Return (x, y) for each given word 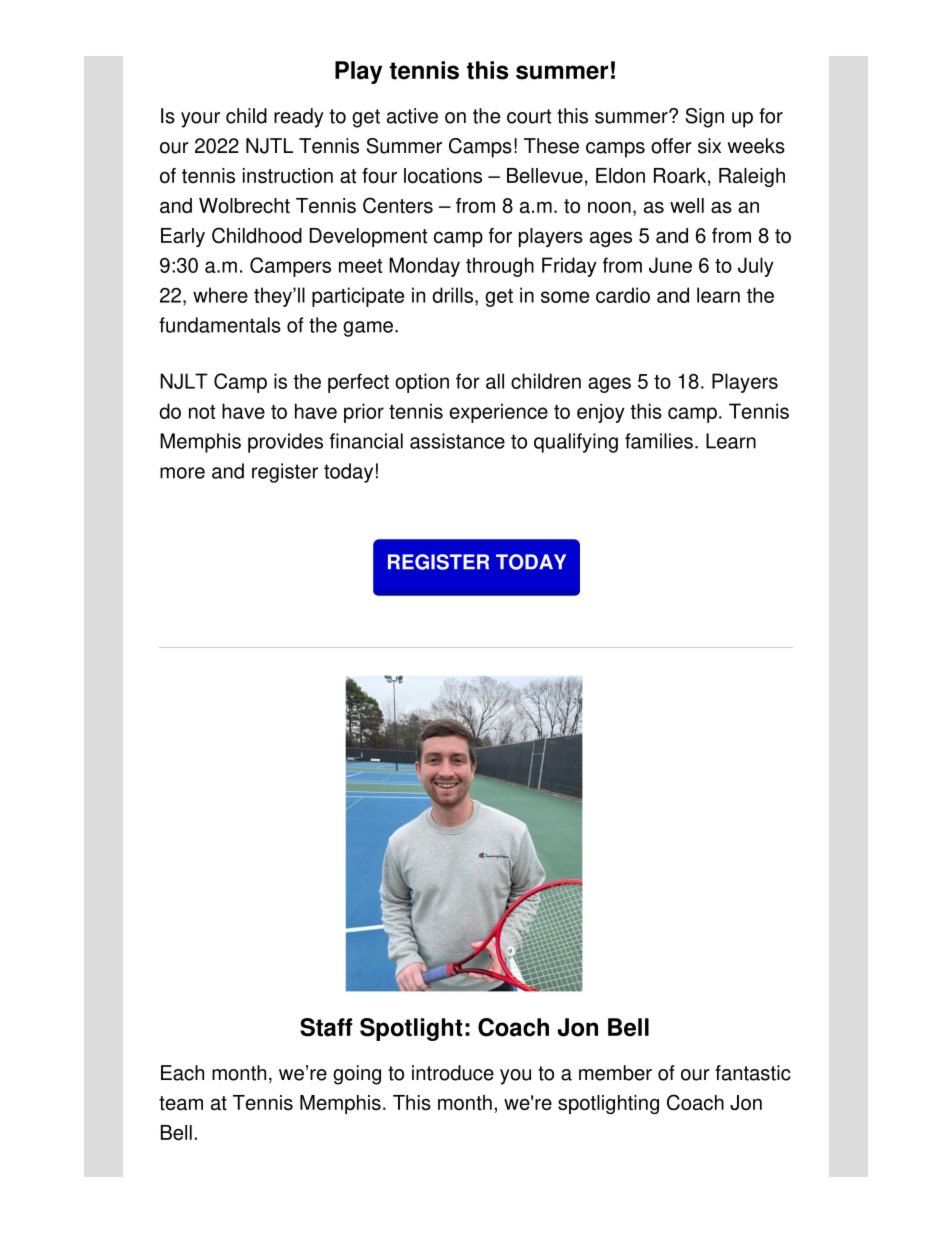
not (202, 412)
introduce (453, 1073)
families (659, 441)
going (357, 1075)
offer (671, 146)
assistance (457, 441)
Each (182, 1073)
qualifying (576, 443)
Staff (326, 1027)
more (182, 473)
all (495, 381)
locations (443, 176)
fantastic (753, 1073)
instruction (288, 176)
